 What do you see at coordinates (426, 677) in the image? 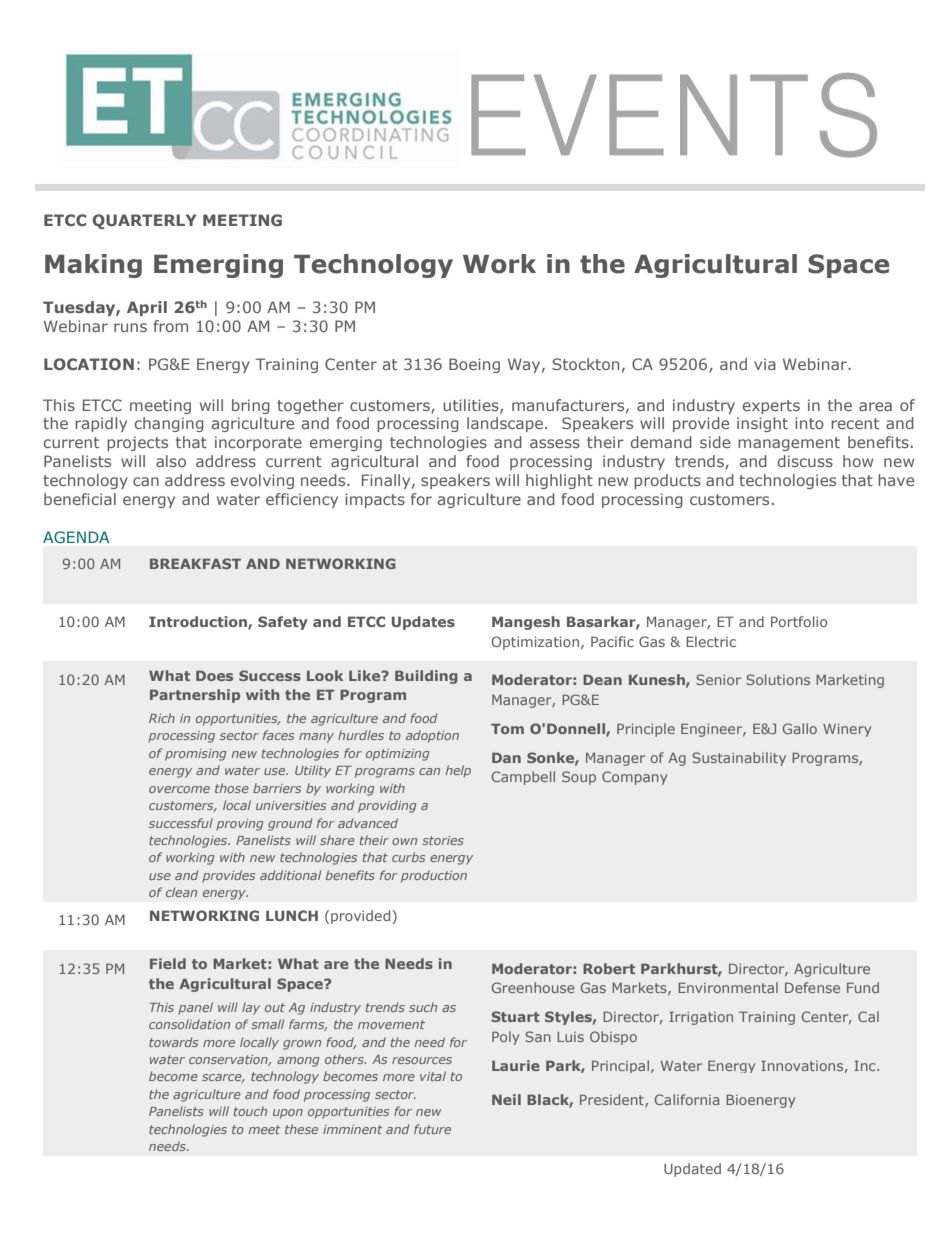
I see `Building` at bounding box center [426, 677].
